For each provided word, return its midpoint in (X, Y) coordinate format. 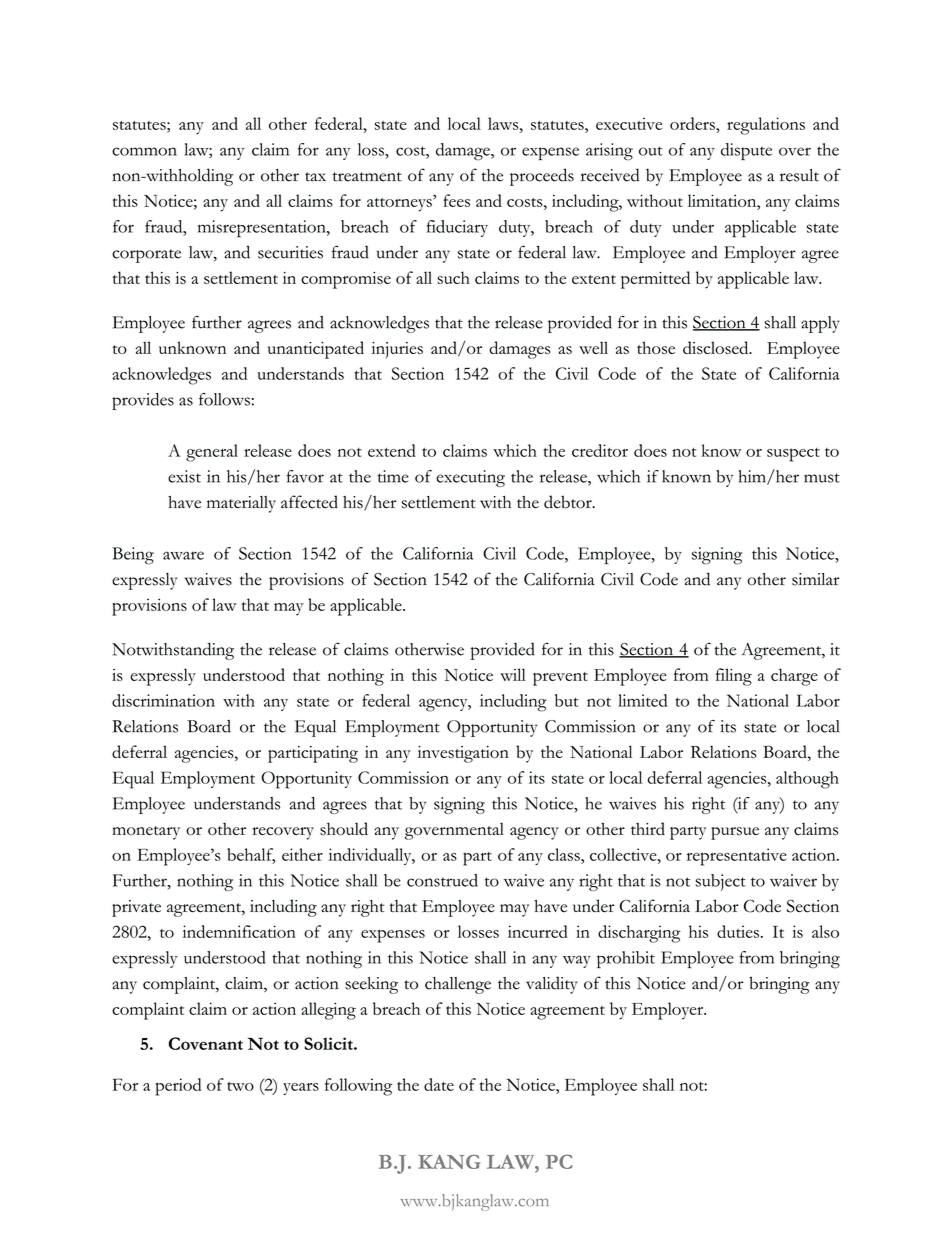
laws (504, 123)
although (807, 780)
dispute (746, 151)
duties (738, 931)
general (212, 453)
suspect (793, 455)
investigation (463, 754)
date (439, 1084)
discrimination (163, 700)
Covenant (206, 1043)
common (144, 151)
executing (470, 478)
